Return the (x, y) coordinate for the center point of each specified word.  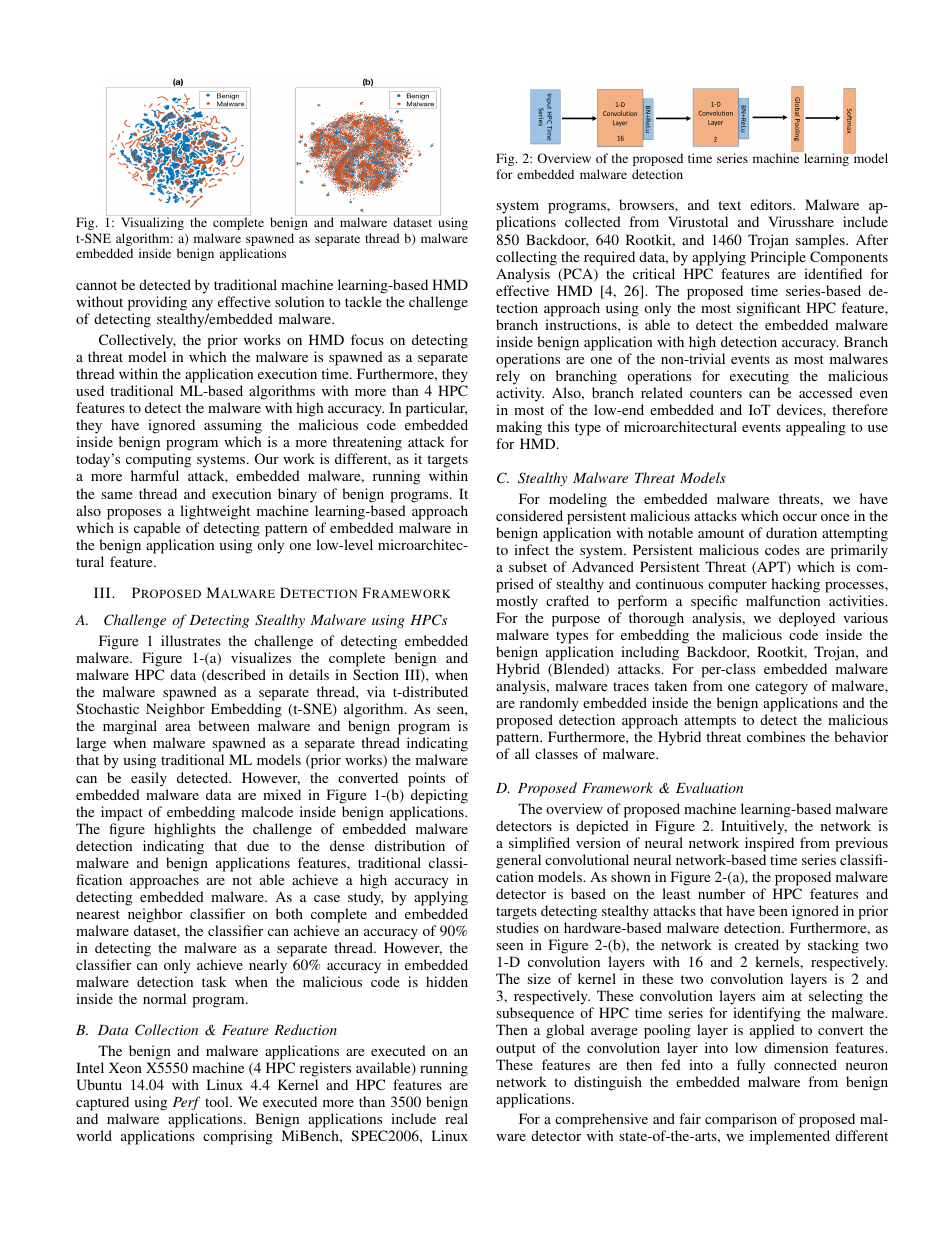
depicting (439, 796)
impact (122, 813)
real (456, 1118)
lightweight (215, 512)
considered (529, 515)
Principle (778, 258)
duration (791, 532)
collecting (526, 258)
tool (218, 1101)
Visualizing (152, 223)
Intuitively (754, 827)
